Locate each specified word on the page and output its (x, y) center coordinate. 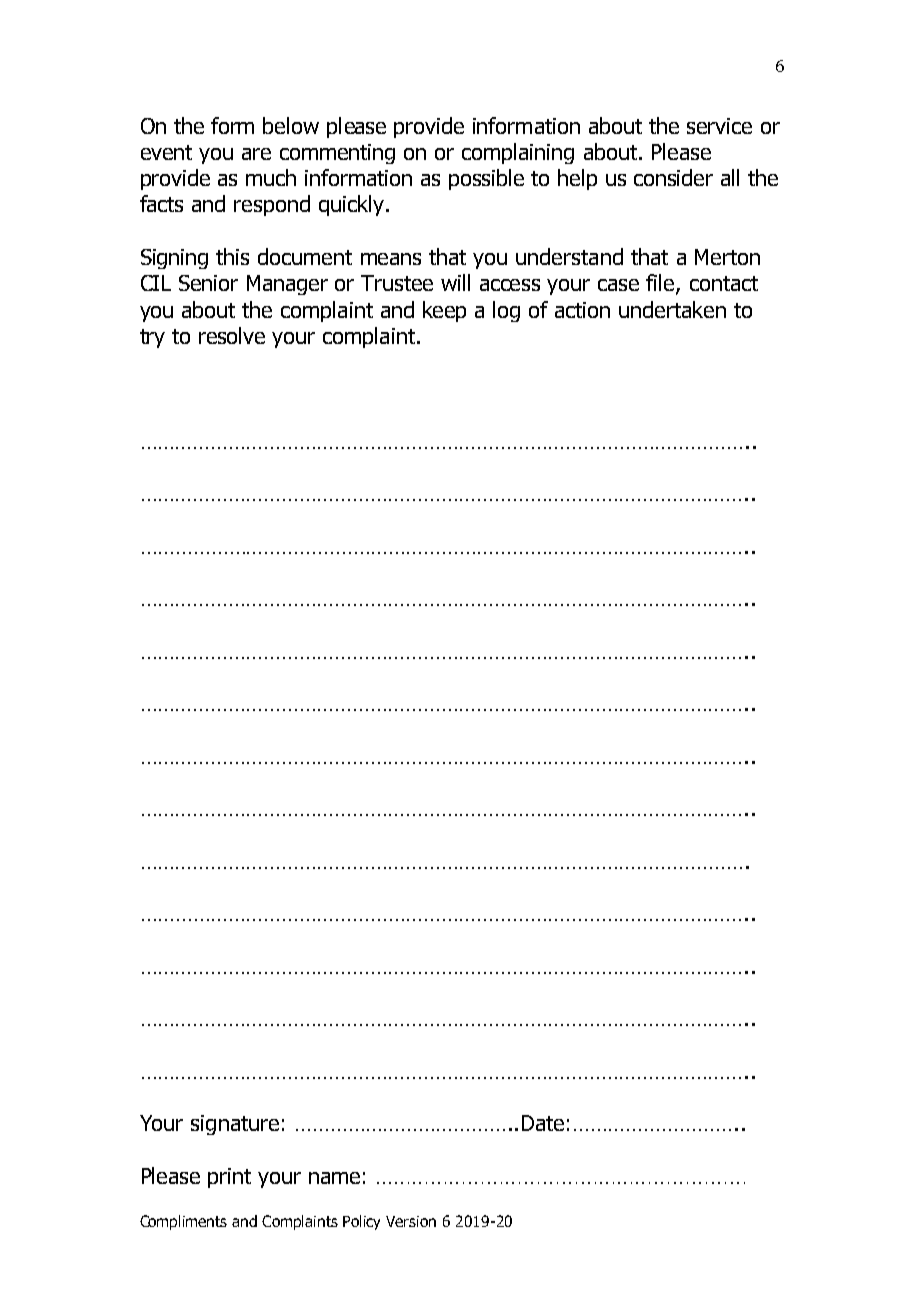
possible (486, 179)
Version (411, 1221)
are (256, 154)
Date (543, 1123)
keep (444, 311)
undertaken (672, 309)
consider (673, 177)
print (229, 1178)
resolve (232, 335)
